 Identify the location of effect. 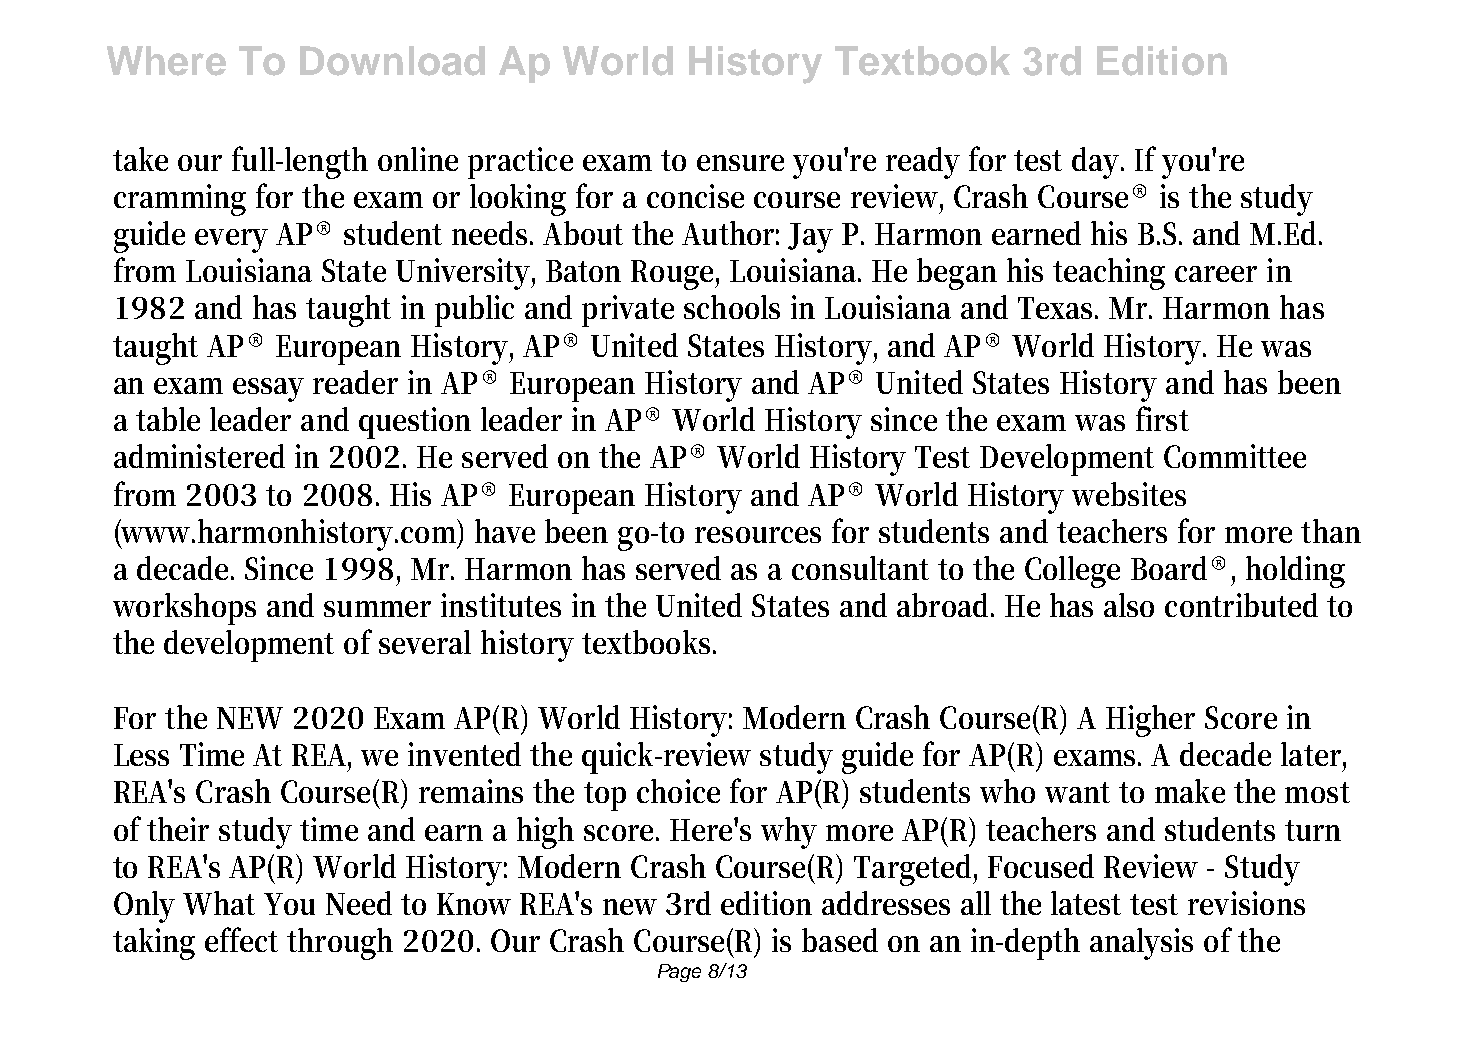
(241, 939).
